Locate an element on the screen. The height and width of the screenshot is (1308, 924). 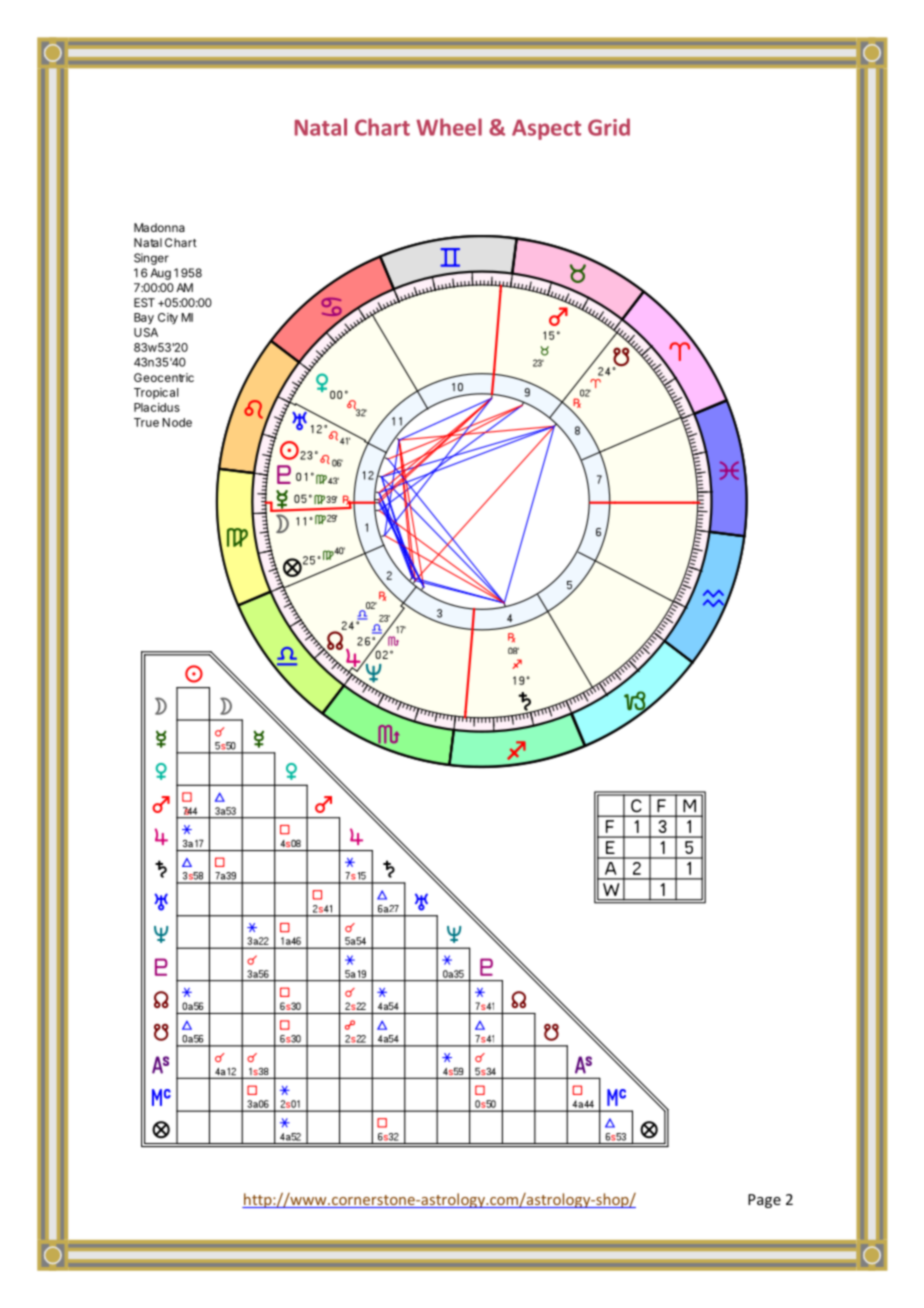
USA is located at coordinates (146, 332).
